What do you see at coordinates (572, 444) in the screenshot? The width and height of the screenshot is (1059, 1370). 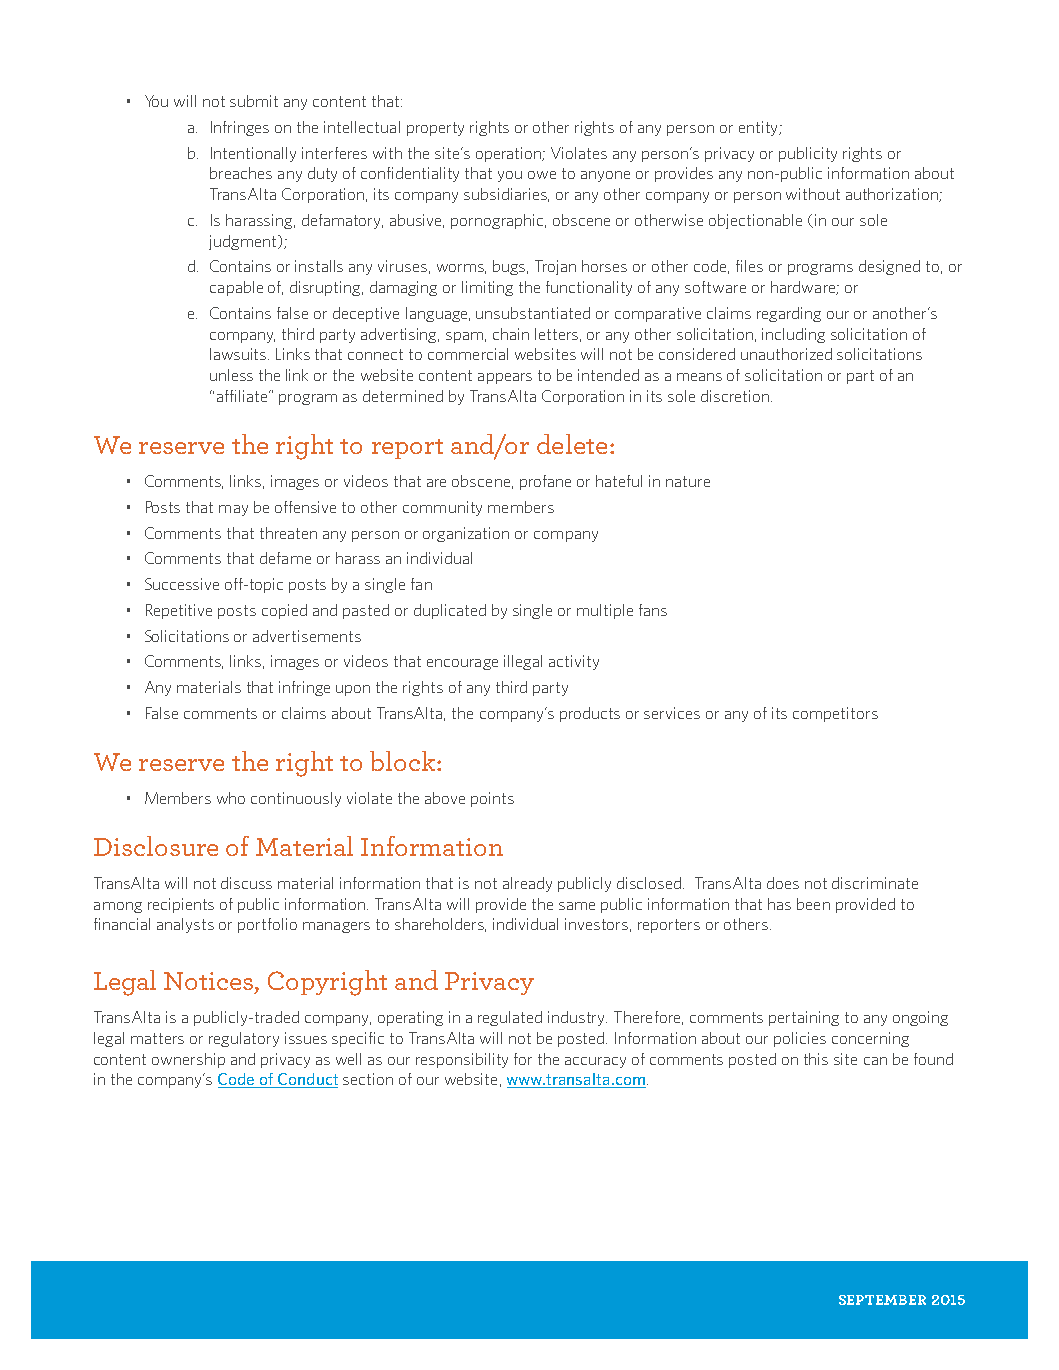 I see `delete` at bounding box center [572, 444].
